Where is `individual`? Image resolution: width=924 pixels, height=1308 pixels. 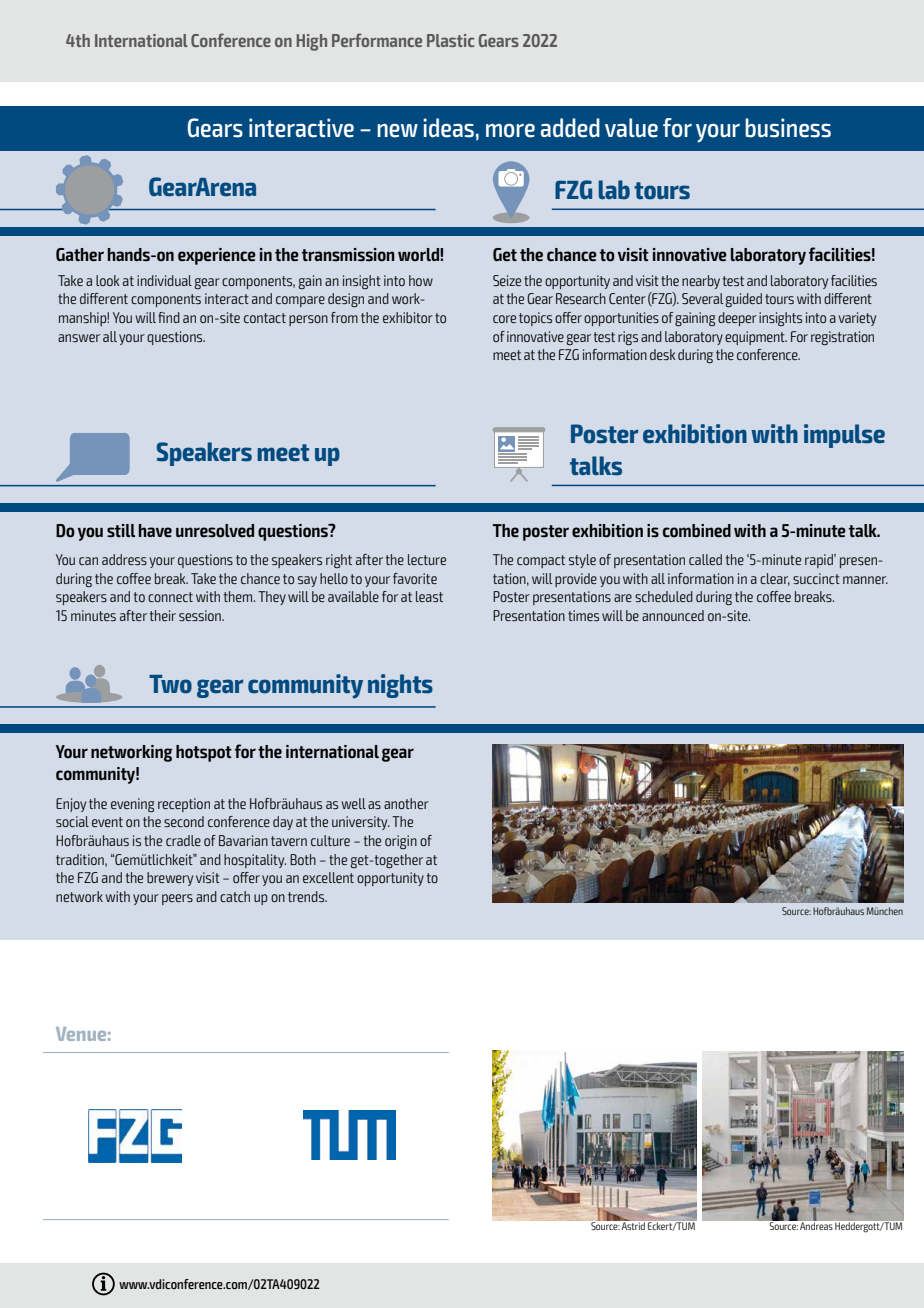 individual is located at coordinates (164, 280).
